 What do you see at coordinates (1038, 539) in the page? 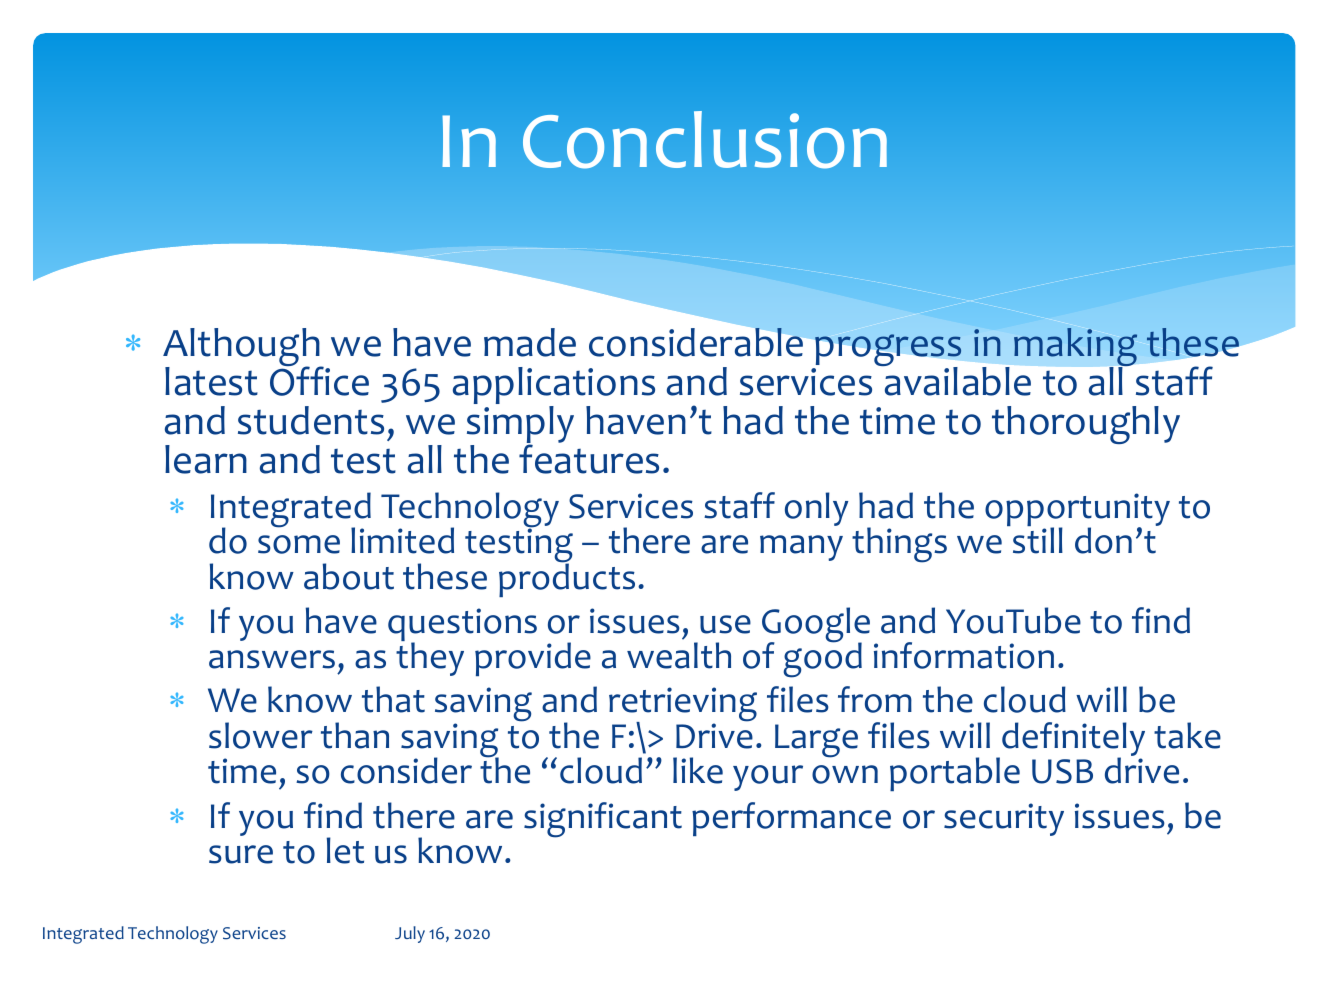
I see `still` at bounding box center [1038, 539].
